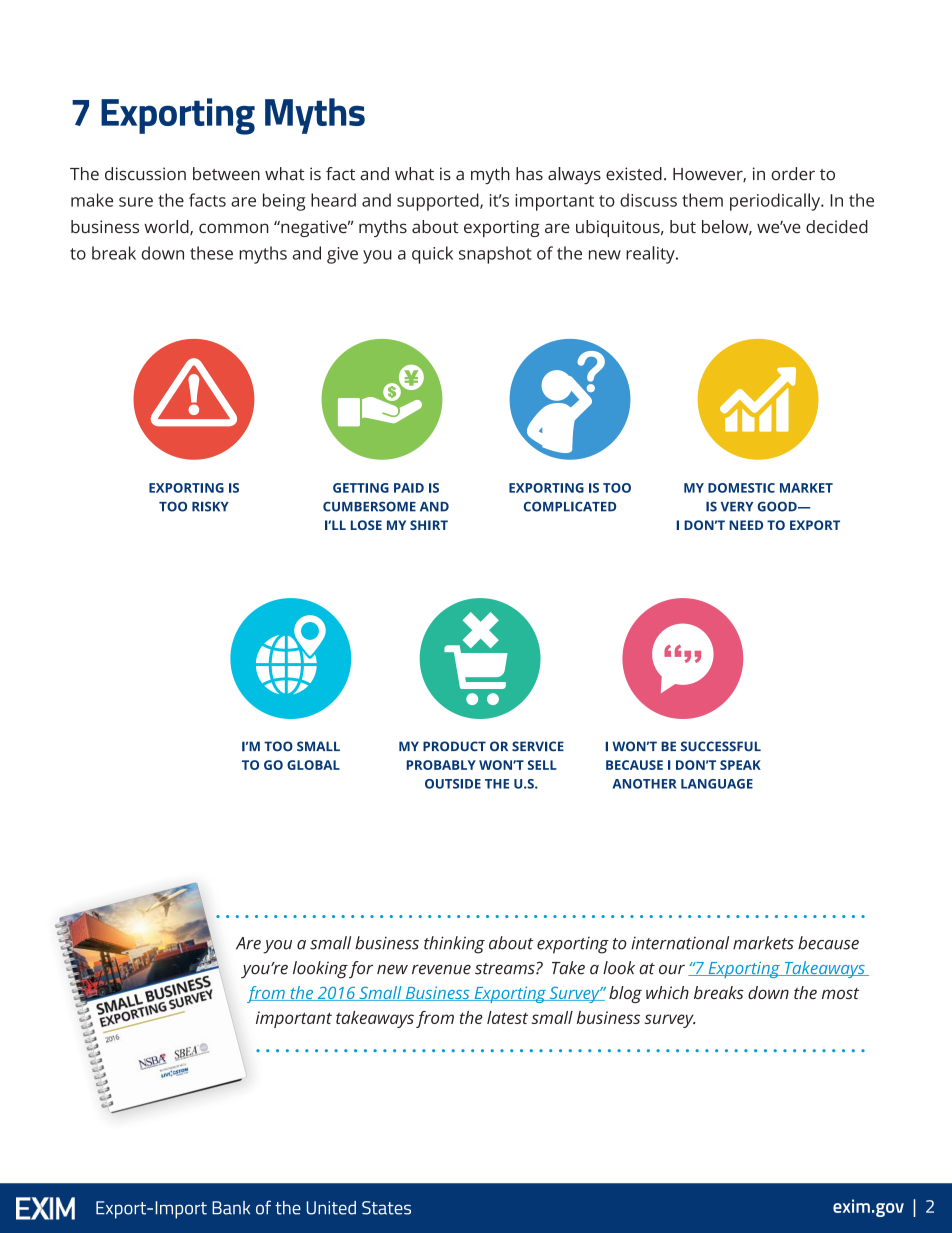 Image resolution: width=952 pixels, height=1233 pixels. I want to click on DOMESTIC, so click(741, 488).
